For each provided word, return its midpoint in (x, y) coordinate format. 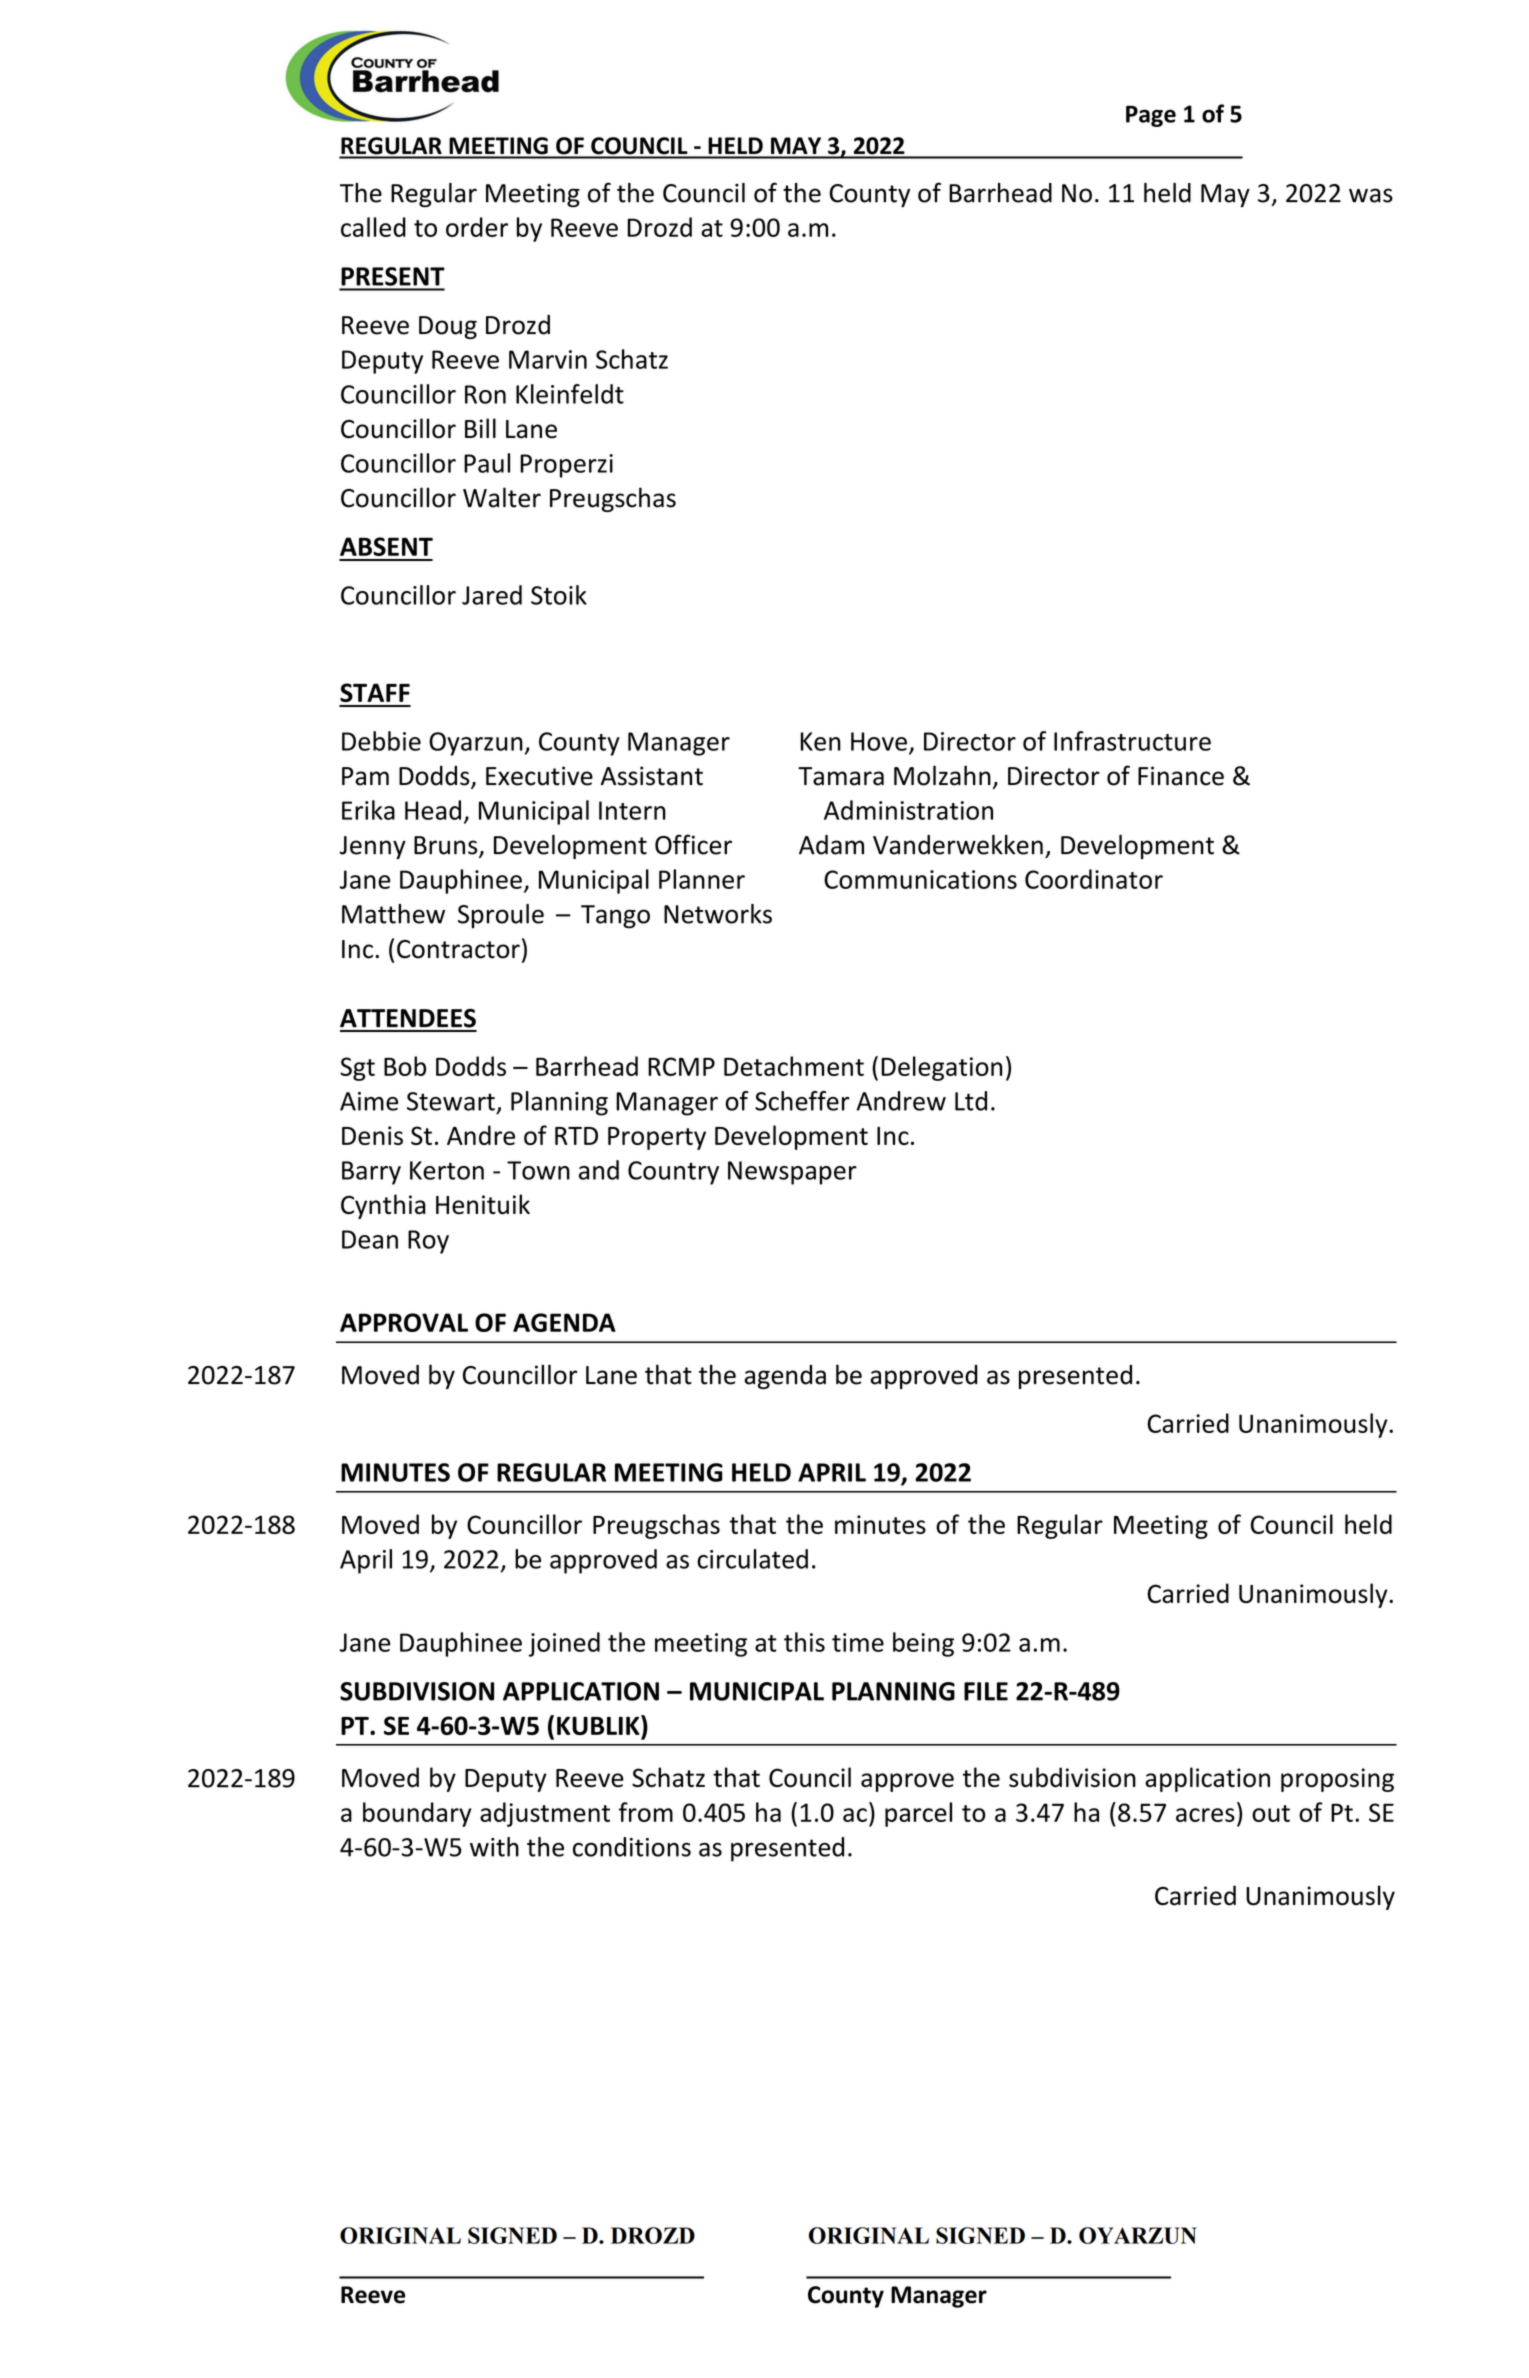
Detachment (794, 1066)
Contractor (458, 949)
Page (1151, 116)
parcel (918, 1814)
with (494, 1847)
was (1371, 195)
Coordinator (1094, 879)
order (477, 227)
